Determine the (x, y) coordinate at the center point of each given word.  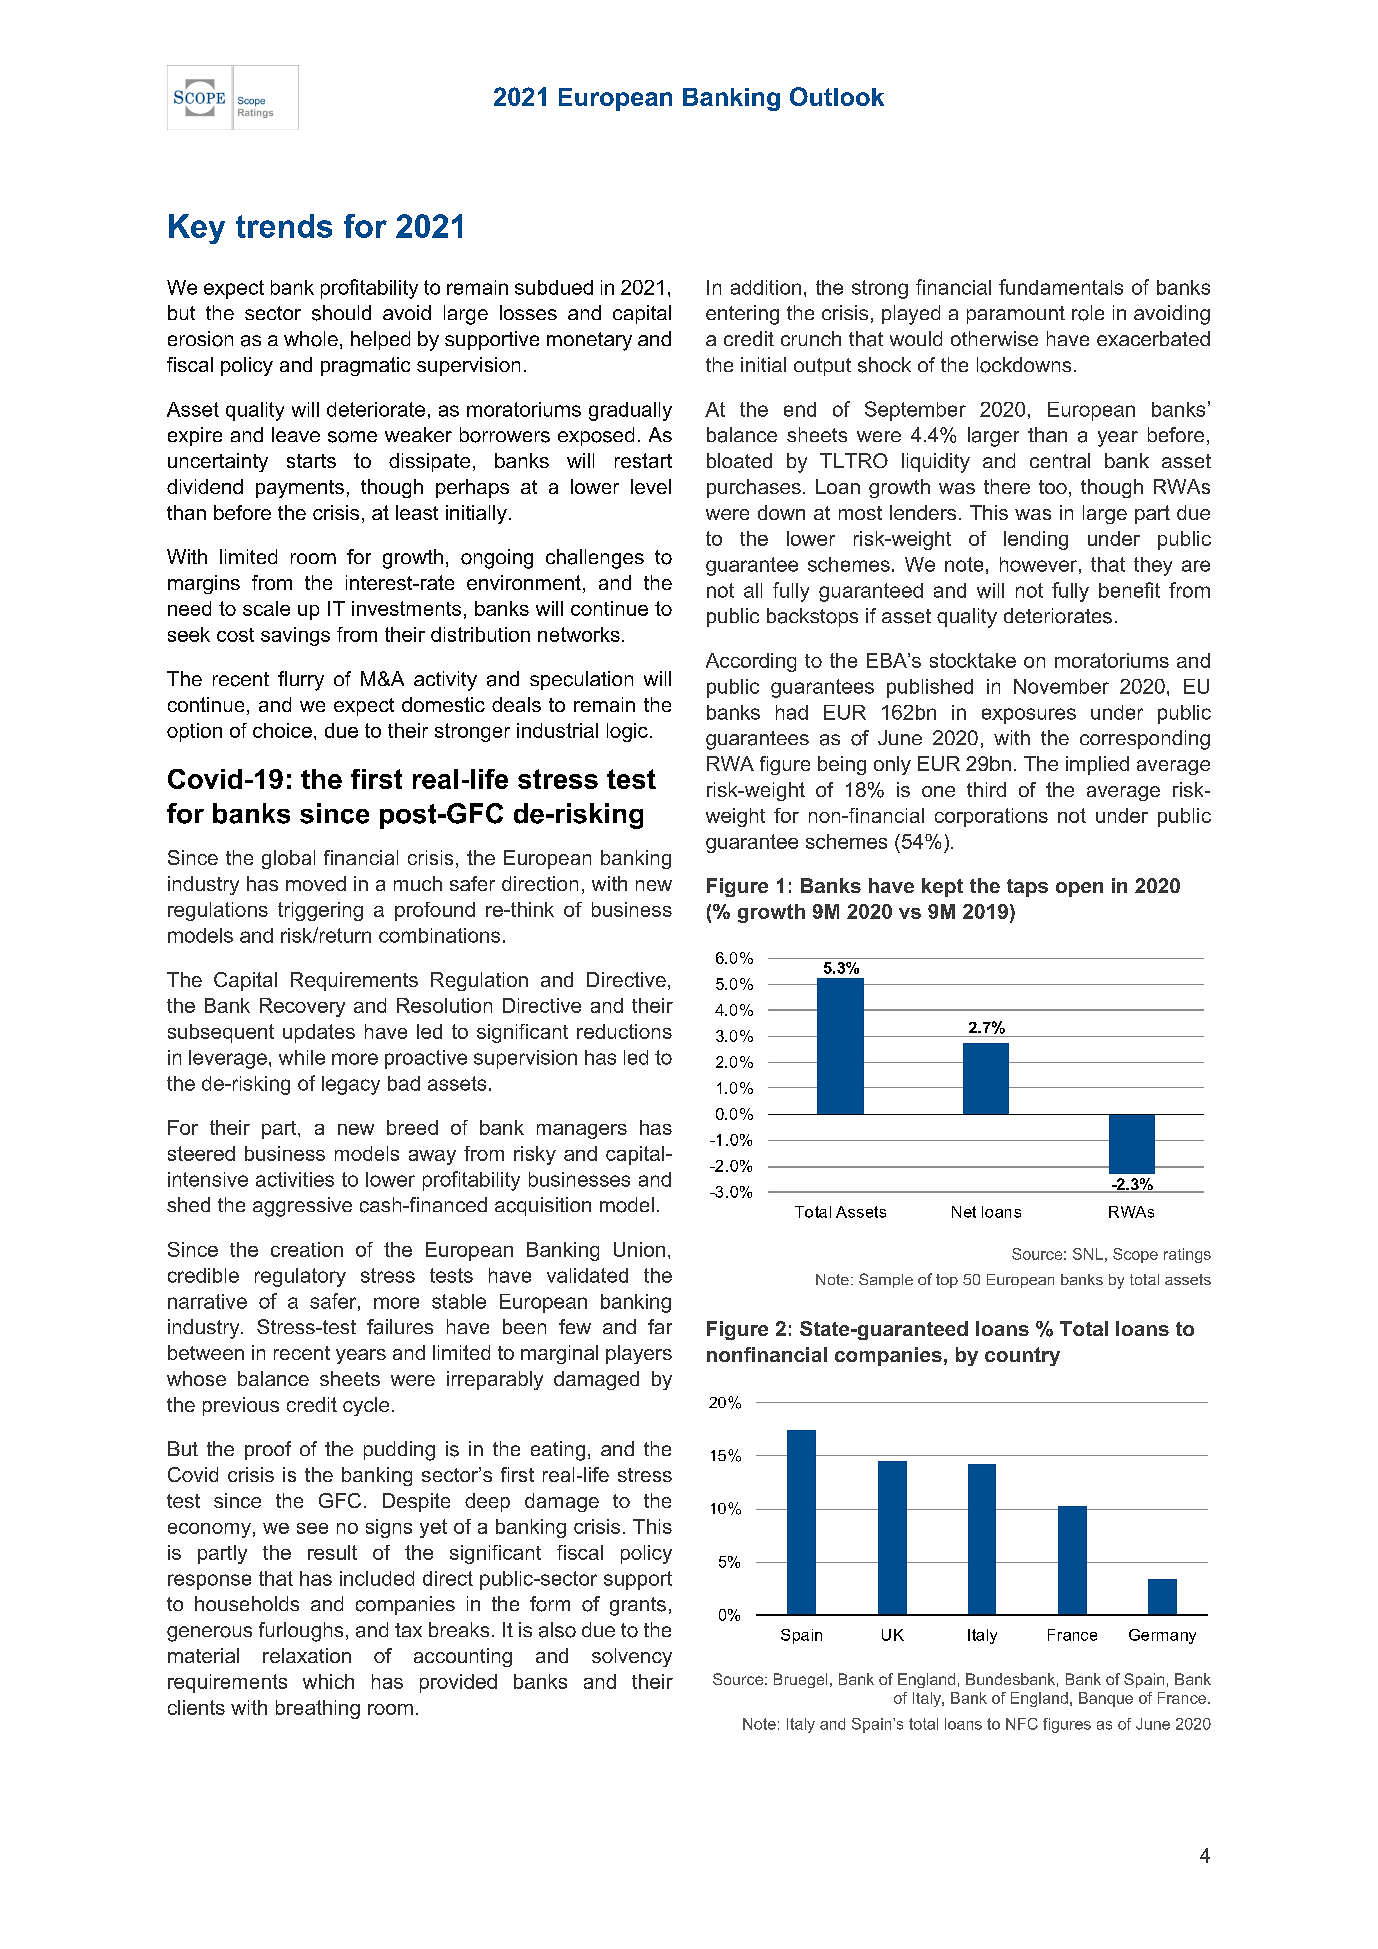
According (751, 662)
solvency (632, 1657)
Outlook (837, 96)
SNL (1088, 1254)
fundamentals (1061, 287)
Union (639, 1249)
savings (295, 636)
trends (284, 226)
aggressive (302, 1207)
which (328, 1681)
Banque (1106, 1699)
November (1061, 686)
